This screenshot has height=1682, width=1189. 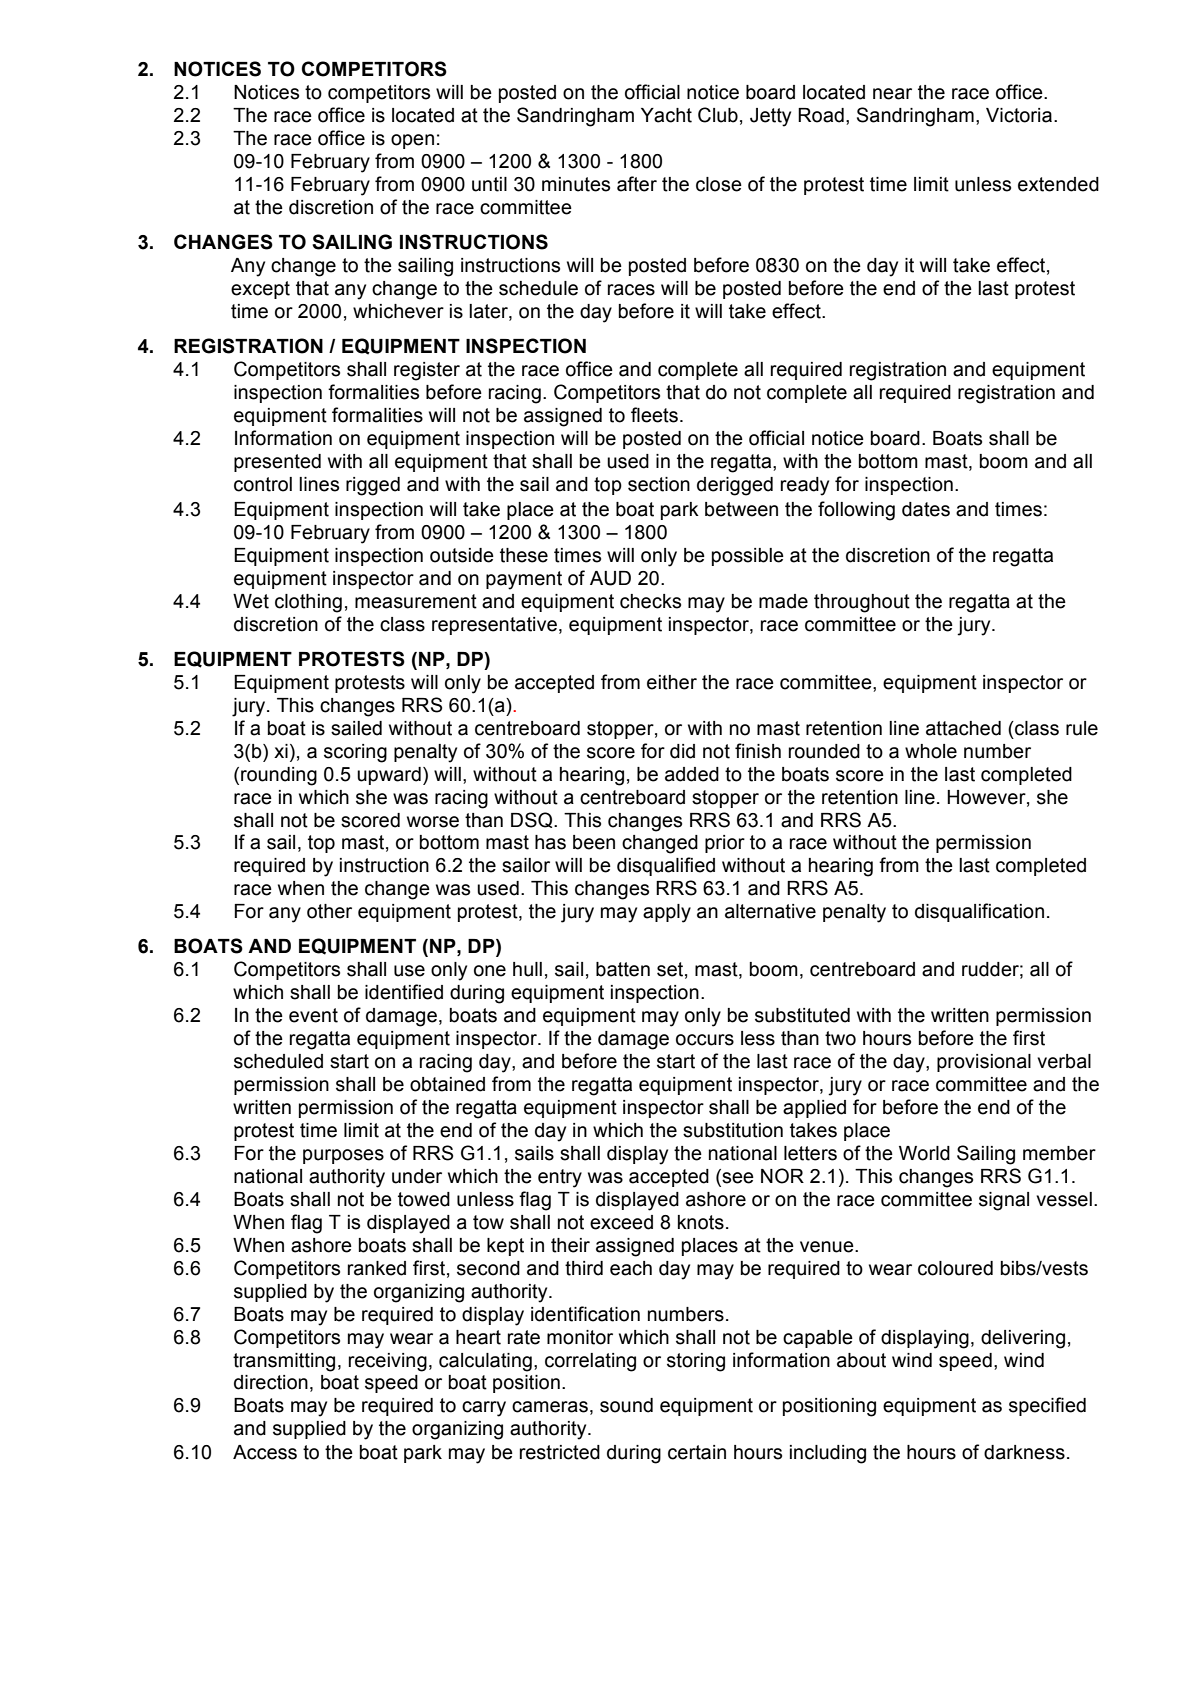 I want to click on whole, so click(x=931, y=751).
